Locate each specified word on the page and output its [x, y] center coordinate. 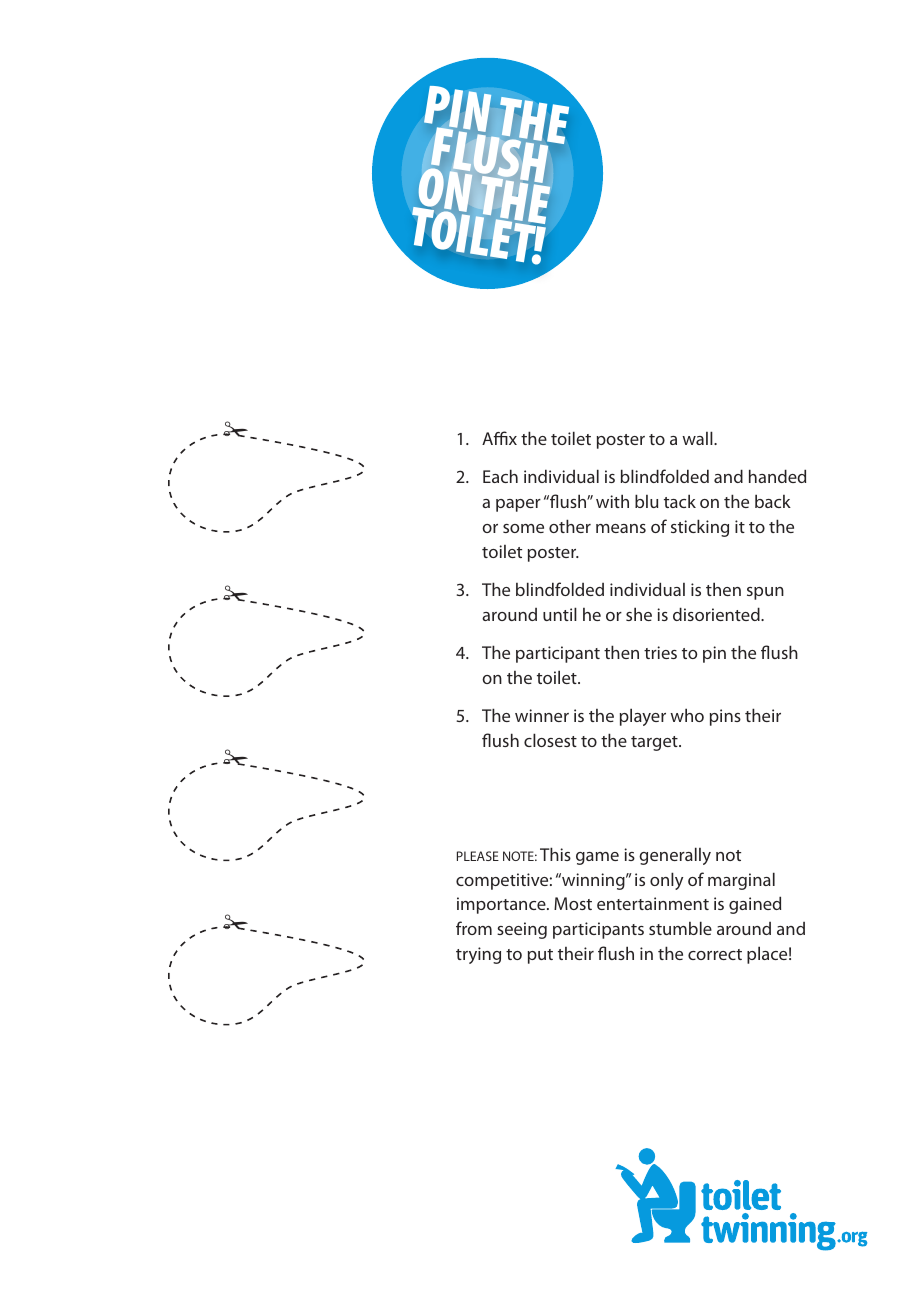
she [639, 614]
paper [518, 505]
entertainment [653, 903]
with [612, 501]
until [560, 614]
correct [715, 954]
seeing [522, 930]
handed [777, 476]
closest [550, 740]
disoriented [717, 614]
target [655, 743]
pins [725, 717]
